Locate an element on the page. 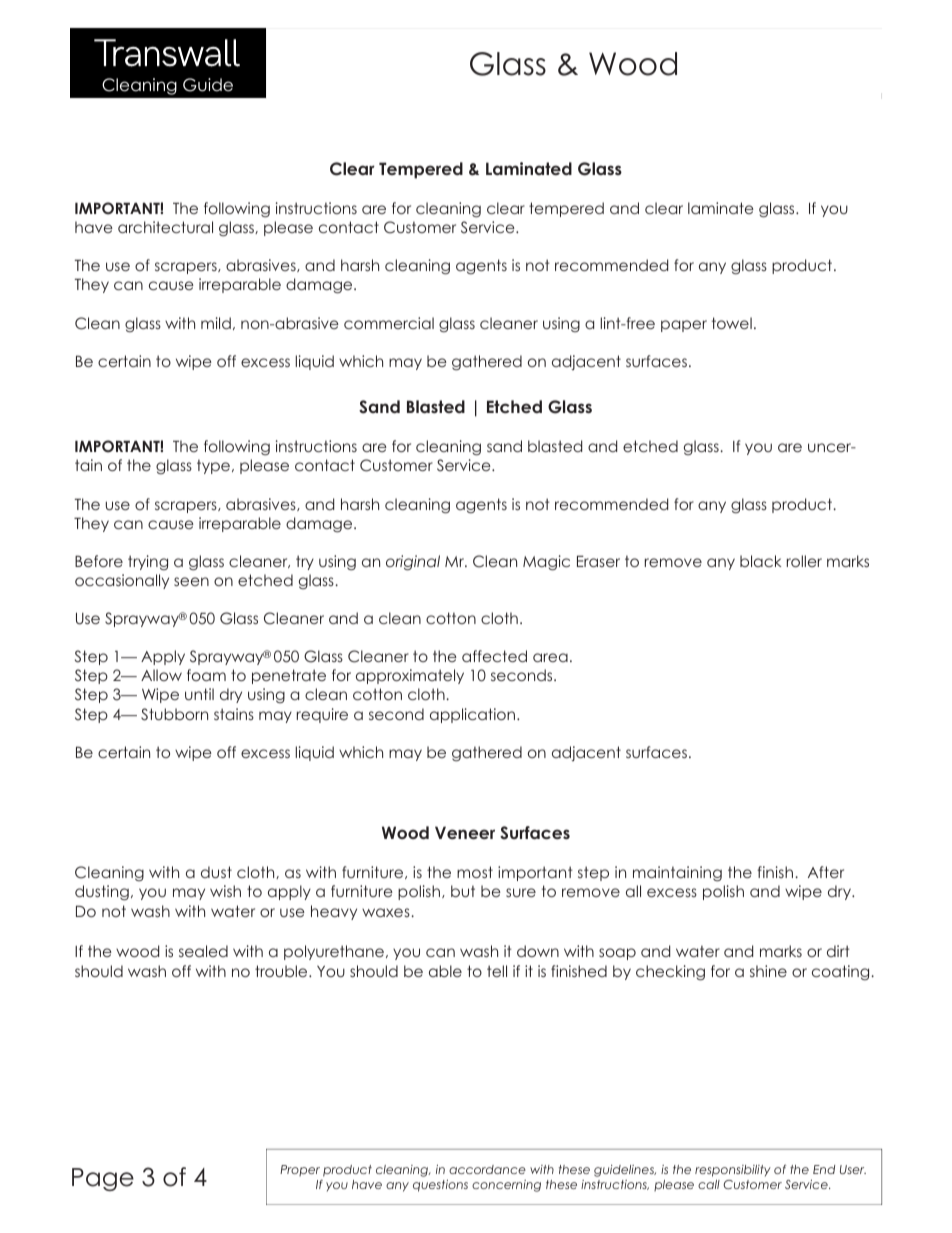  responsibility is located at coordinates (733, 1171).
